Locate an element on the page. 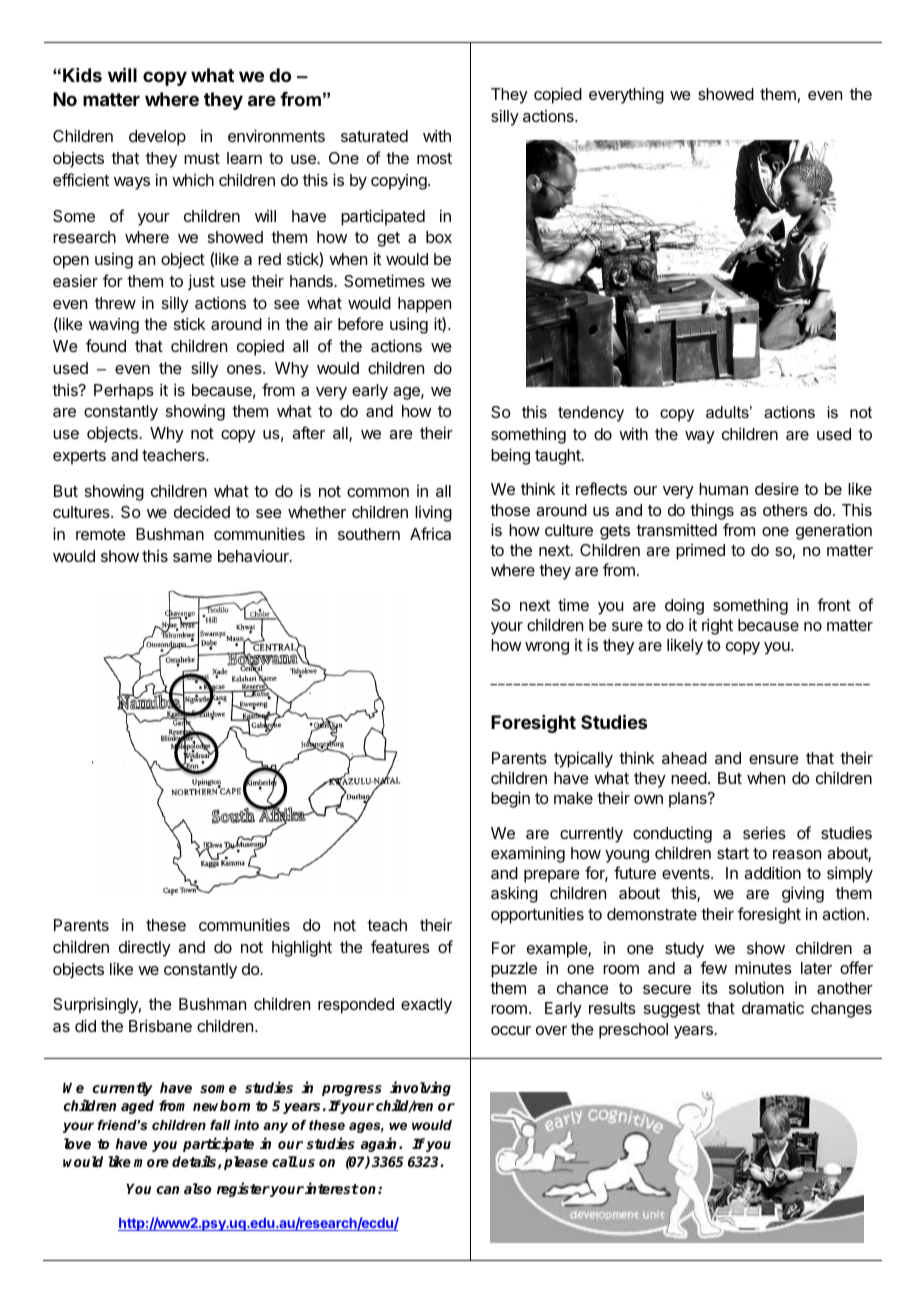  dramatic is located at coordinates (773, 1007).
